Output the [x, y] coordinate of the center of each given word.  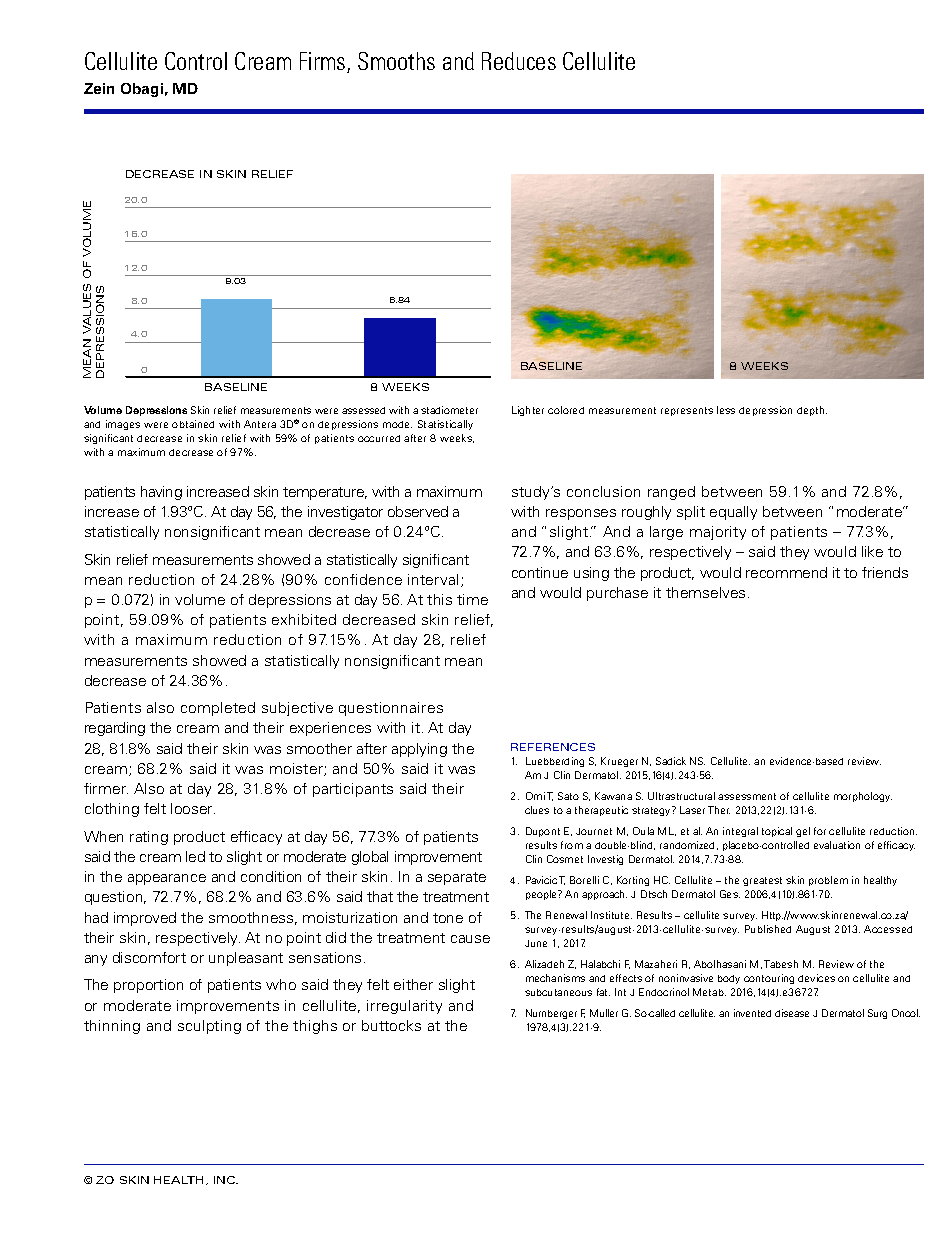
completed [218, 709]
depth [812, 411]
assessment [747, 796]
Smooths [396, 61]
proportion [148, 986]
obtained [193, 424]
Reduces [519, 61]
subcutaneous [558, 992]
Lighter [528, 411]
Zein [99, 88]
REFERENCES [553, 747]
